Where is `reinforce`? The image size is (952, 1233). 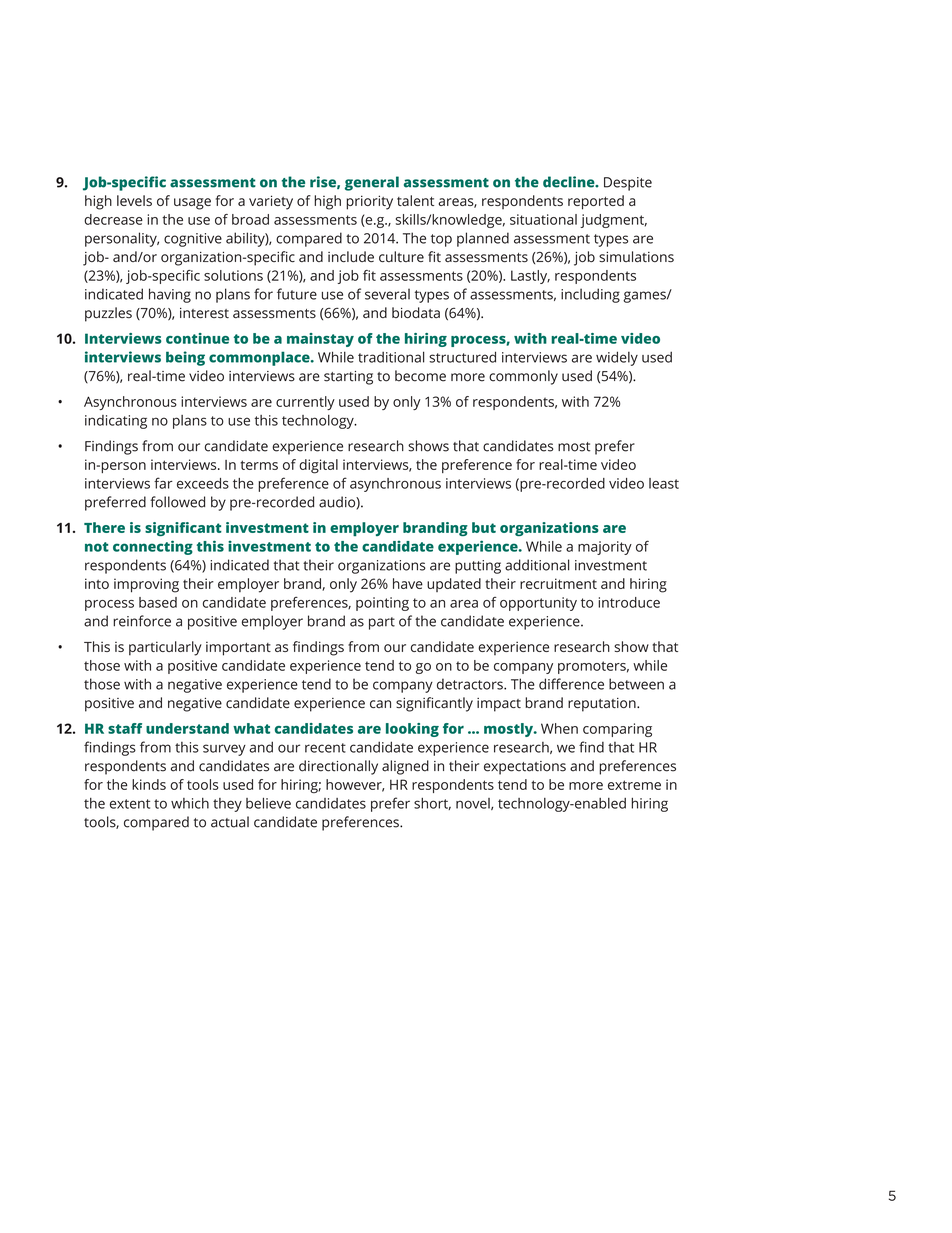 reinforce is located at coordinates (142, 621).
